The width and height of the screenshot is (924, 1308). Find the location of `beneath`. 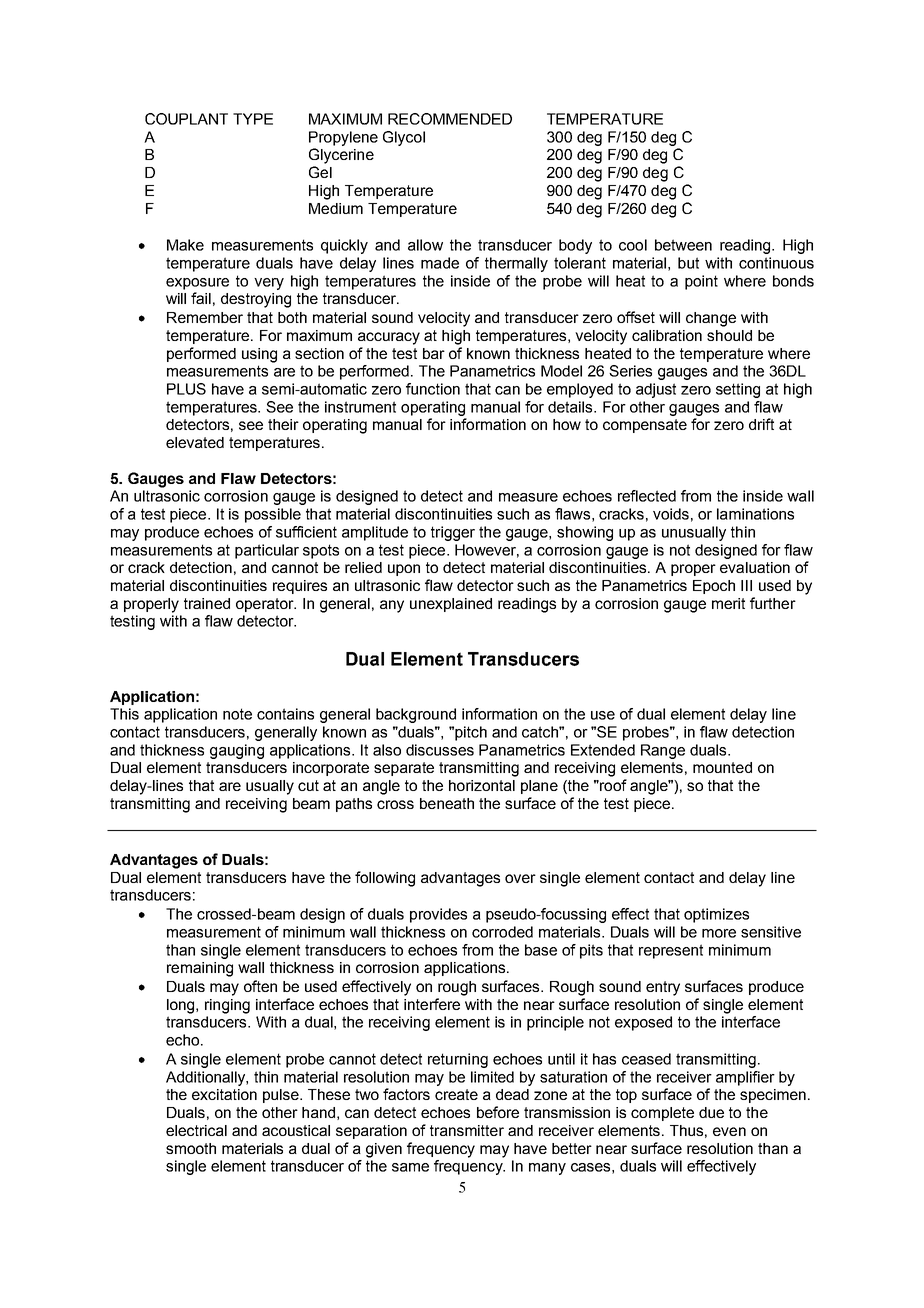

beneath is located at coordinates (447, 803).
